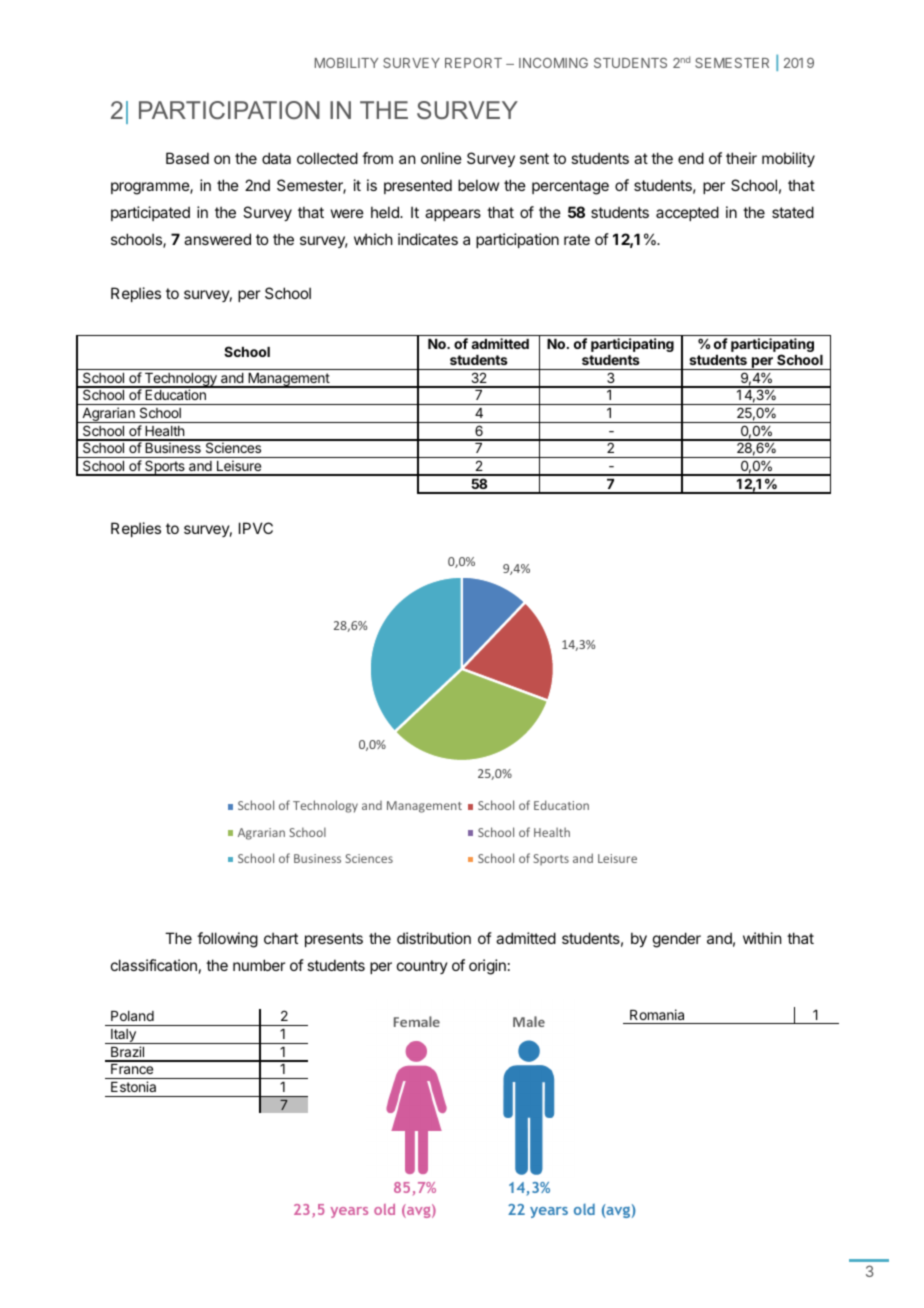 The height and width of the screenshot is (1308, 924). Describe the element at coordinates (373, 239) in the screenshot. I see `which` at that location.
